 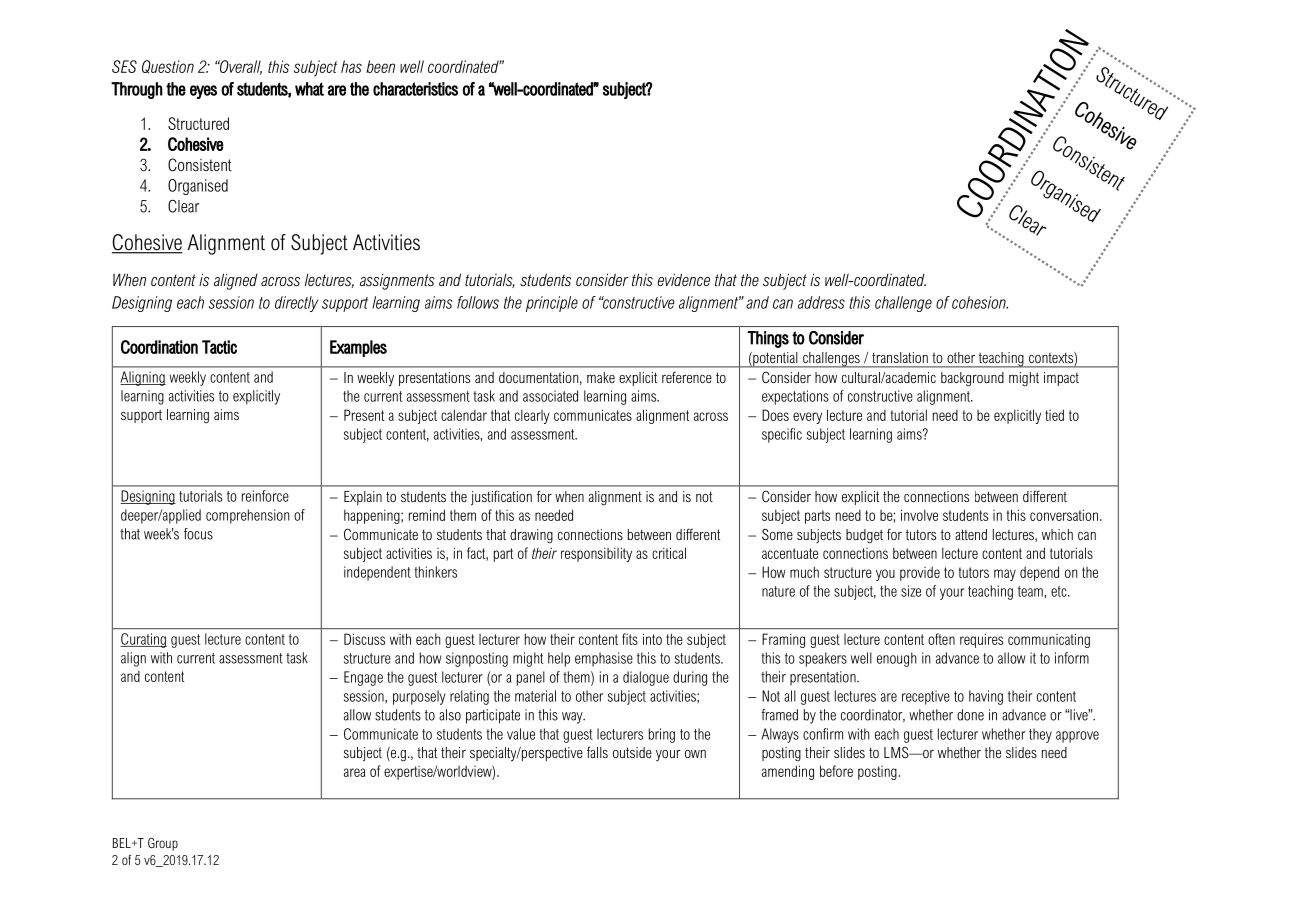 I want to click on reinforce, so click(x=265, y=496).
